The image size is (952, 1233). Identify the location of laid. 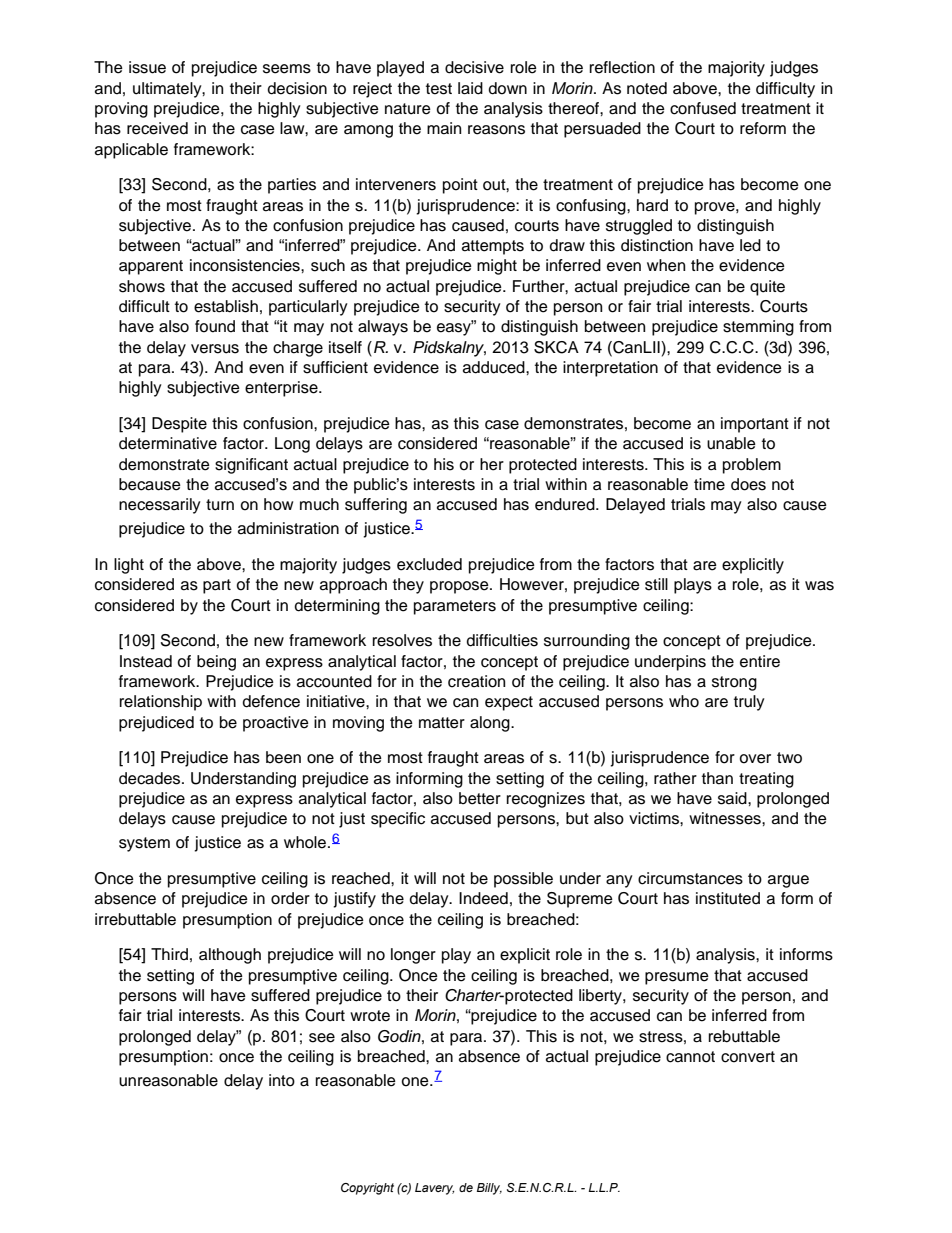
(470, 88).
